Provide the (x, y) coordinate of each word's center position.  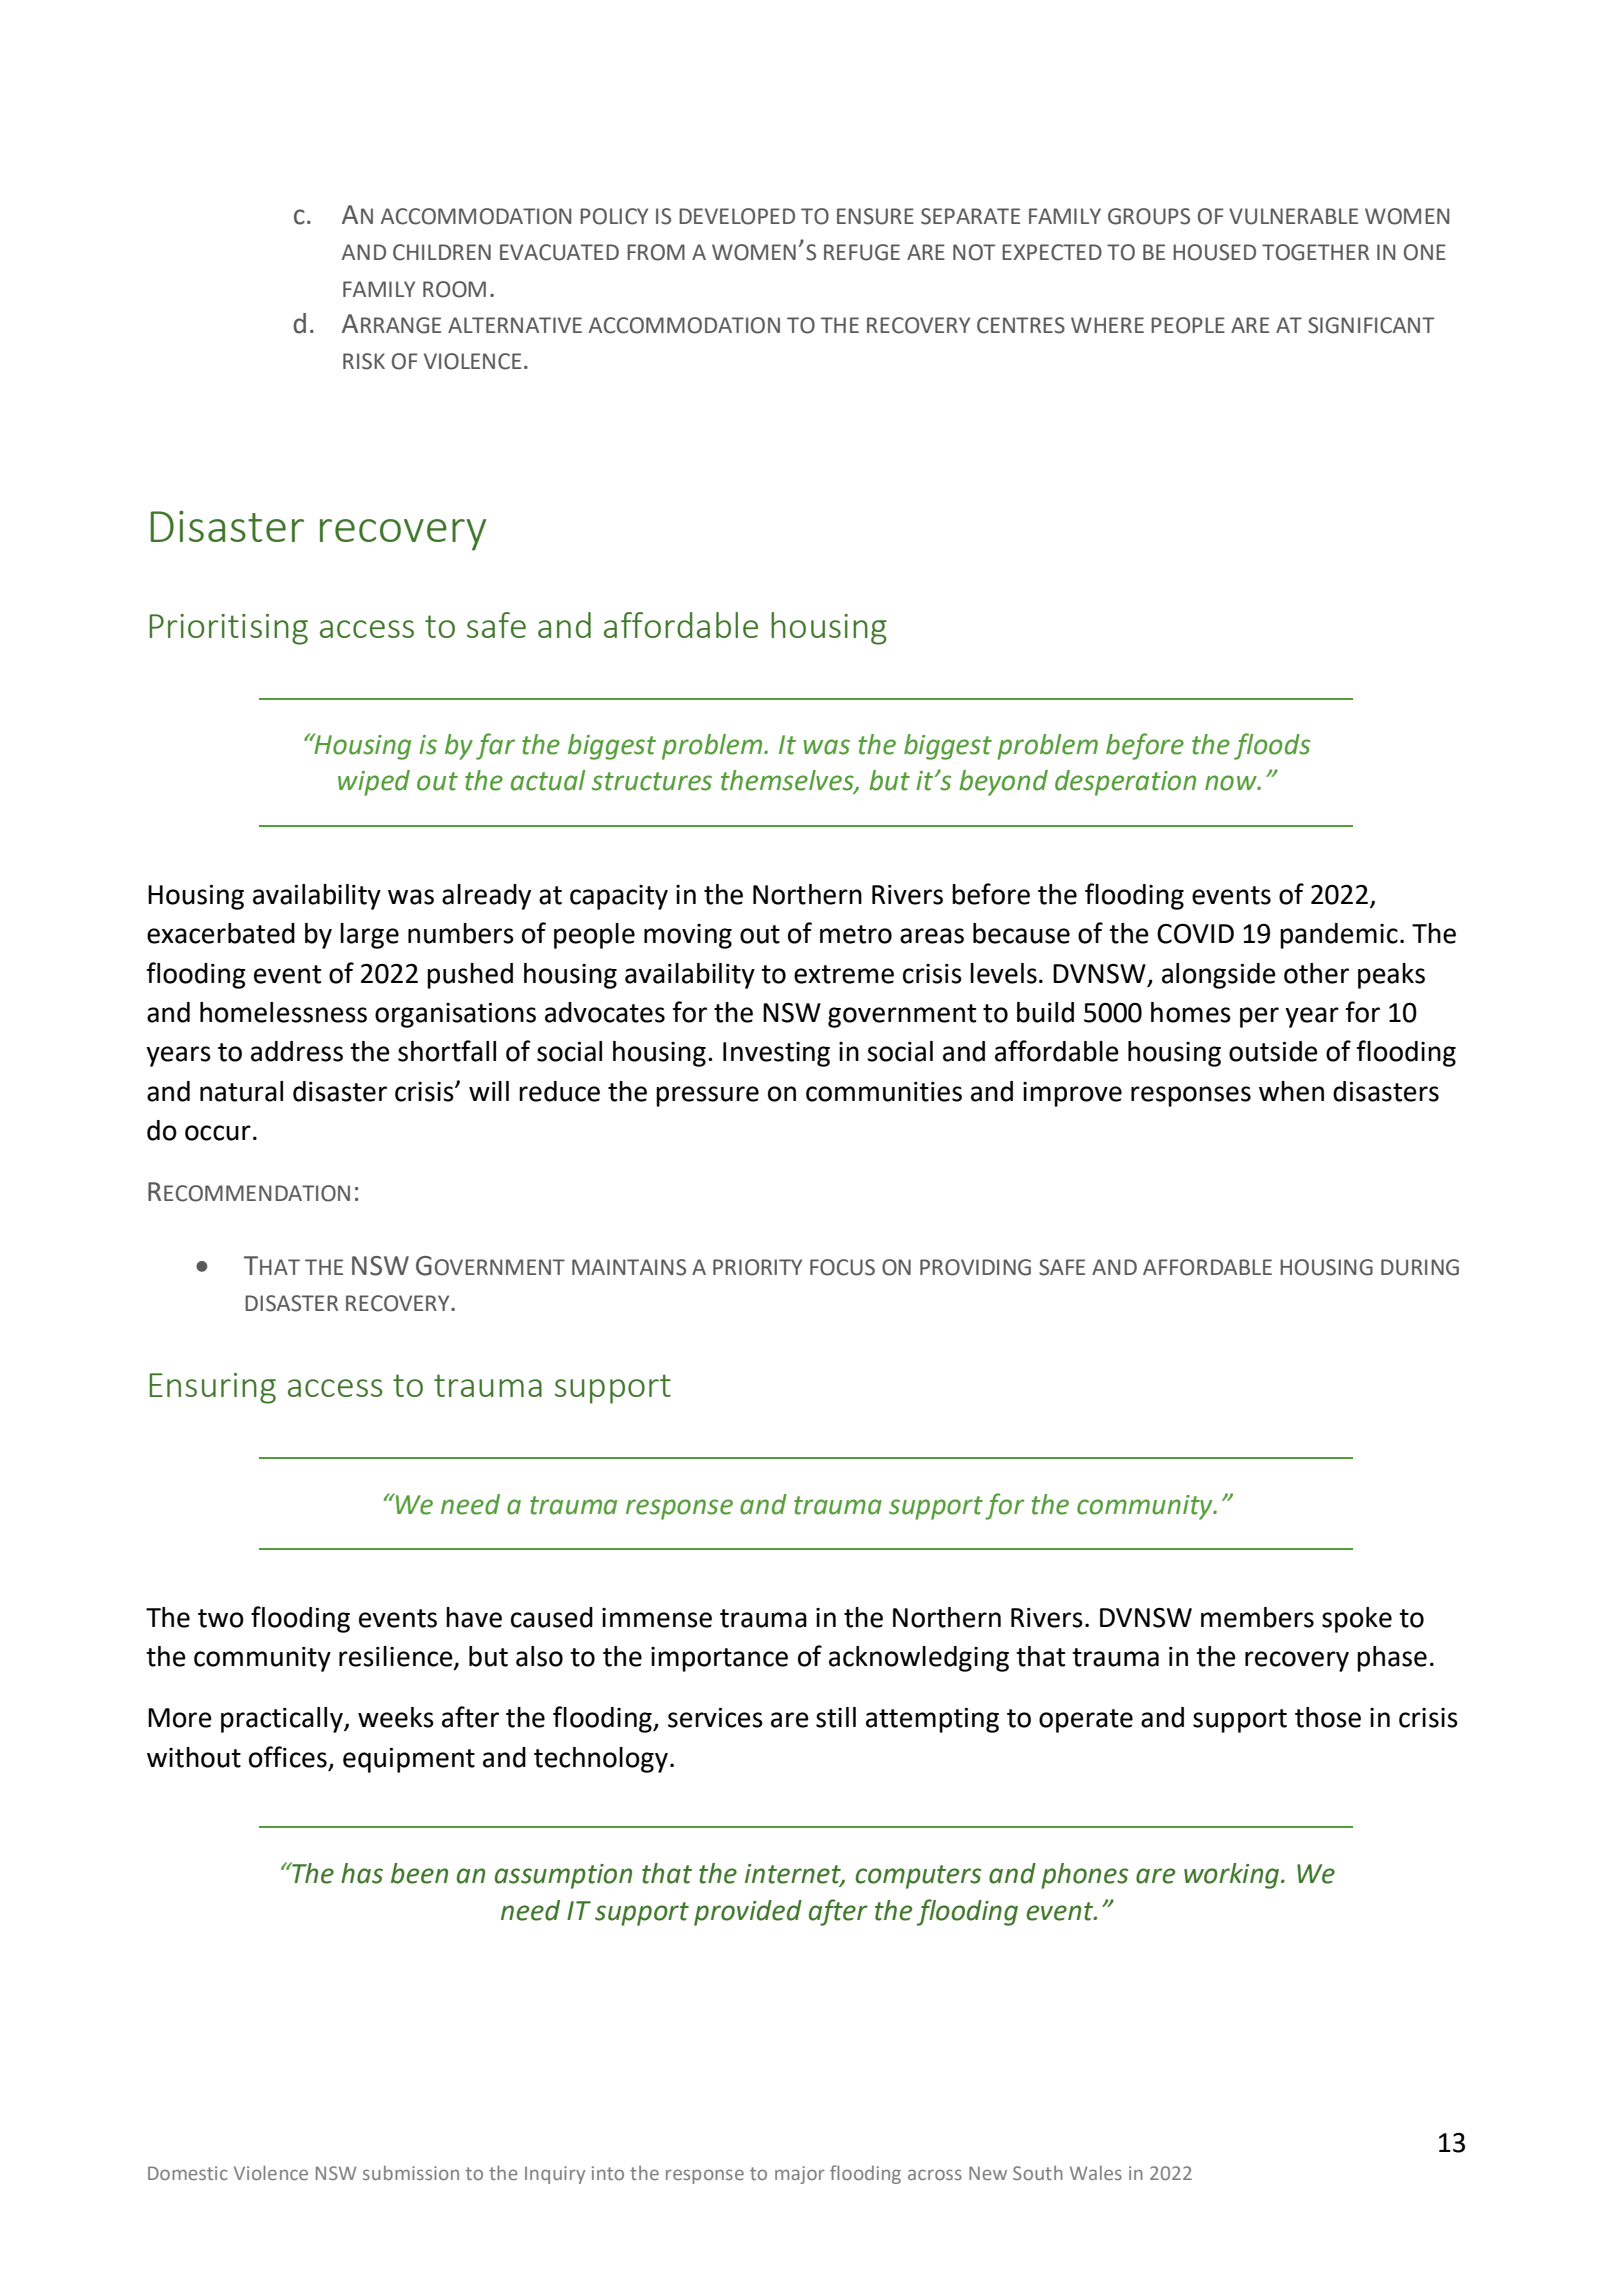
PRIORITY (757, 1267)
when (1291, 1091)
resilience (397, 1657)
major (800, 2175)
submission (411, 2173)
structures (652, 781)
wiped (374, 783)
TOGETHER (1315, 252)
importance (719, 1659)
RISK (364, 361)
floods (1272, 746)
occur (218, 1133)
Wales (1096, 2173)
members (1257, 1617)
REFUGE (862, 252)
